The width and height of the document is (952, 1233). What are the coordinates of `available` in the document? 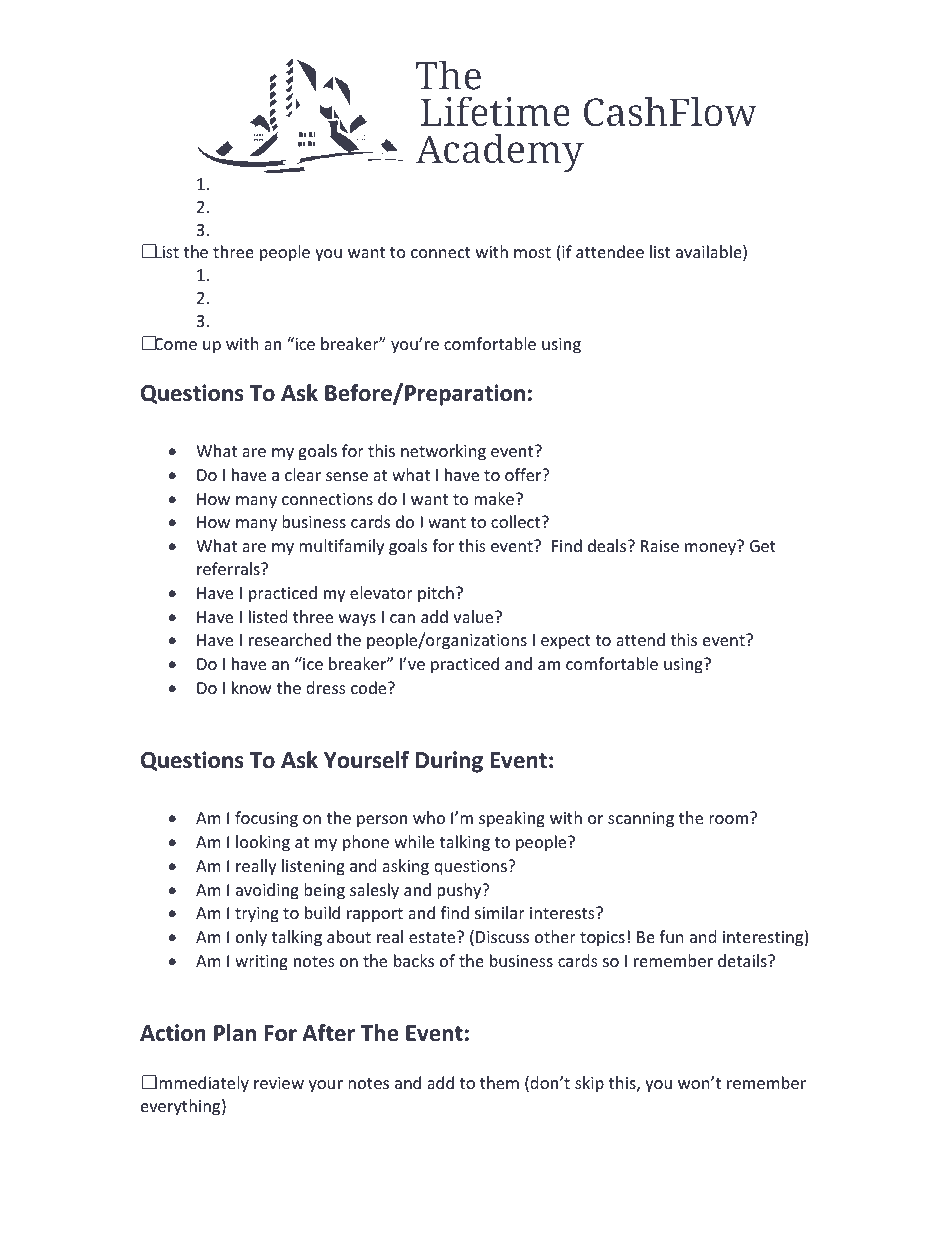 It's located at (710, 253).
